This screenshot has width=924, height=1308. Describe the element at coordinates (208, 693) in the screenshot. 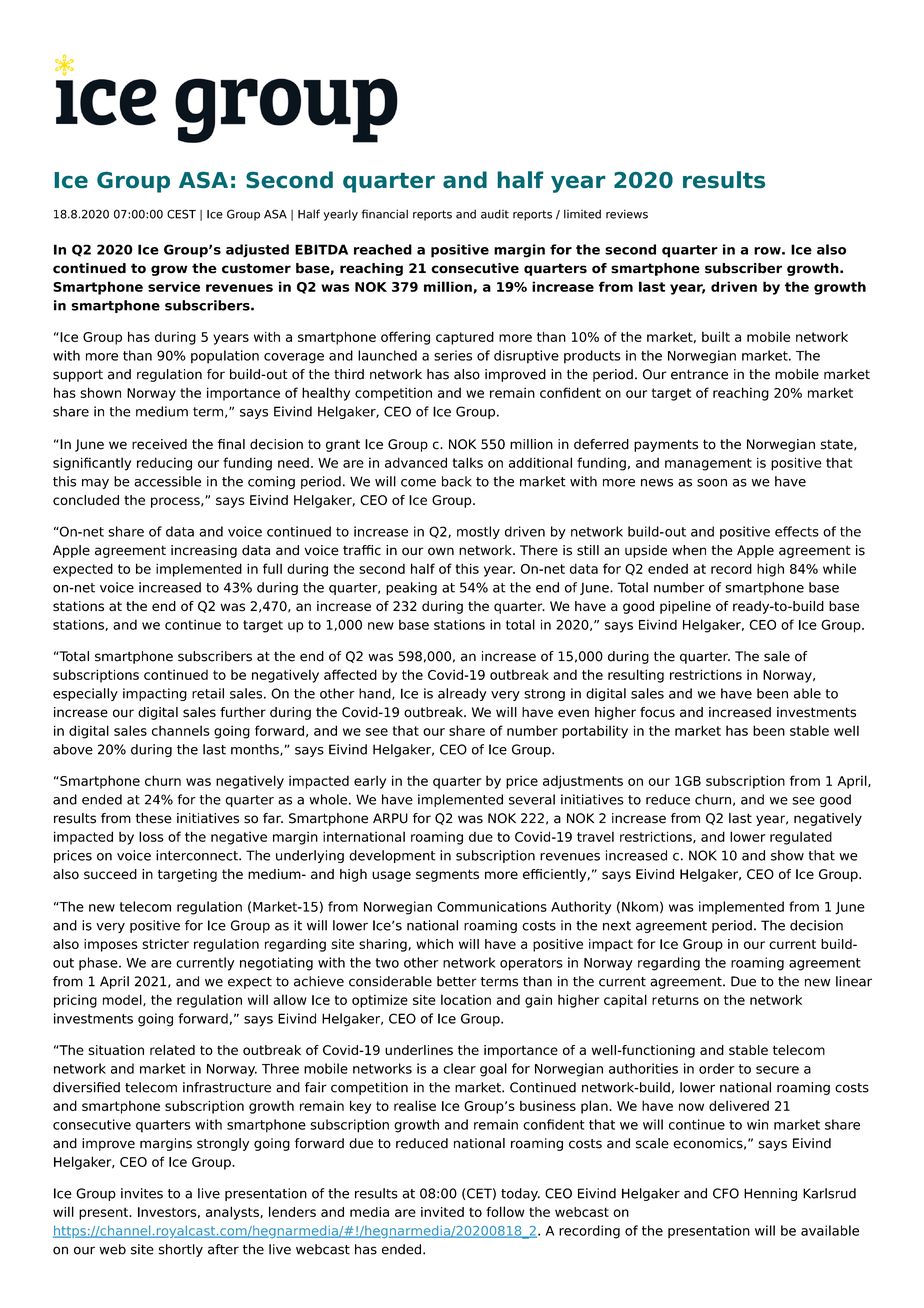

I see `retail` at that location.
